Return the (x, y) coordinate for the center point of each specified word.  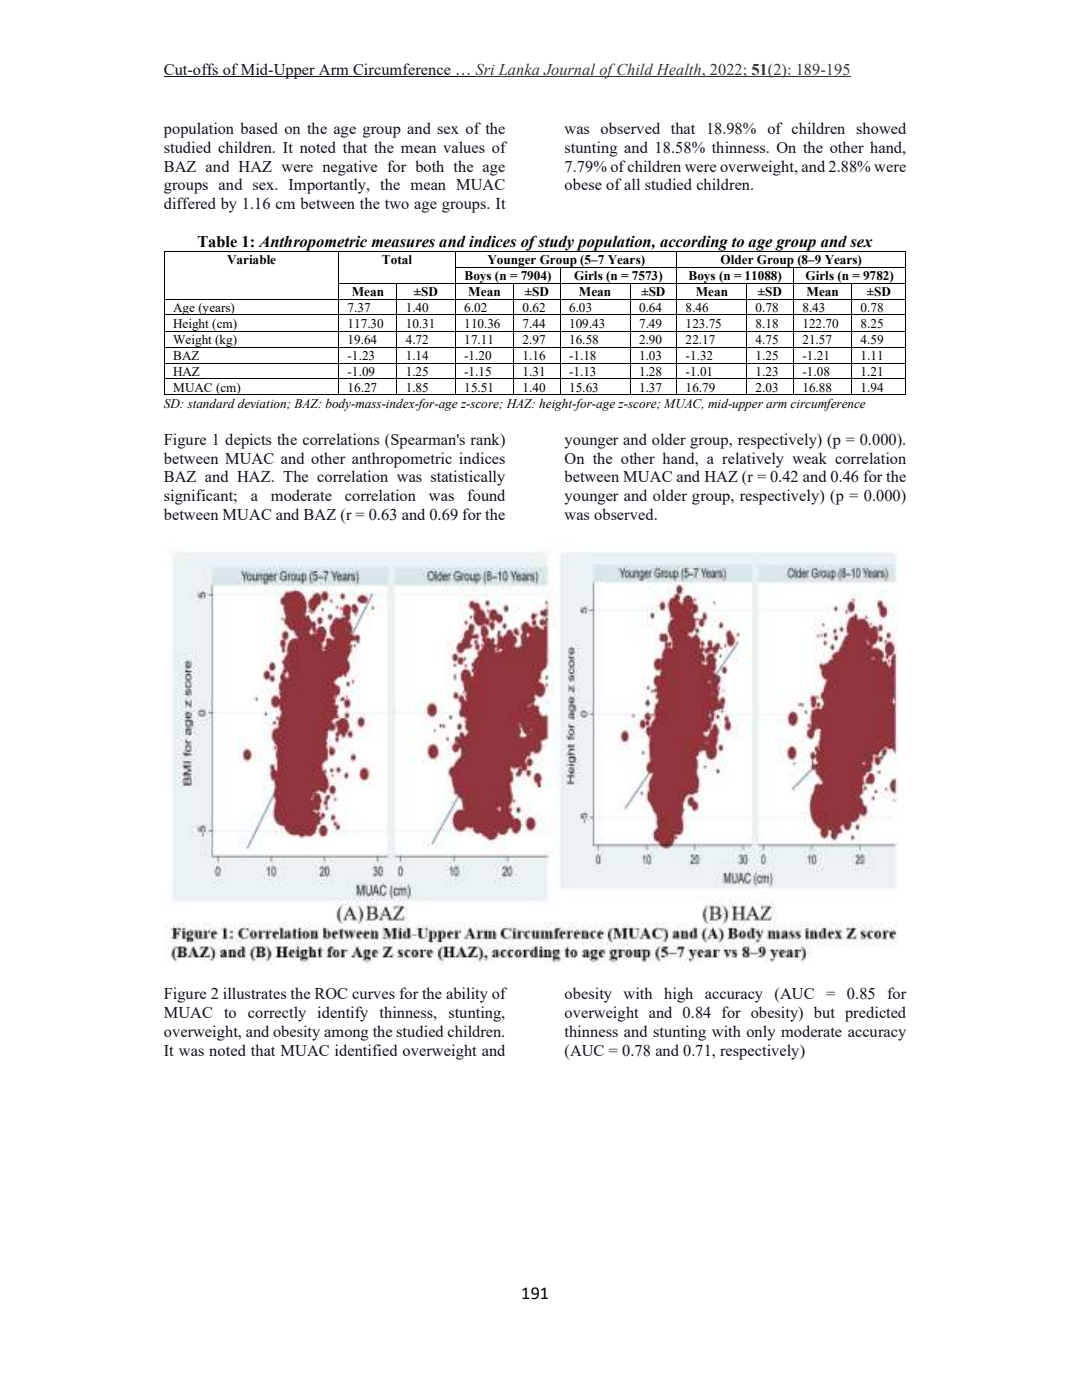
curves (373, 995)
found (486, 495)
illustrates (254, 993)
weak (809, 458)
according (694, 244)
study (556, 243)
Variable (251, 259)
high (678, 995)
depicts (248, 441)
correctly (277, 1014)
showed (881, 128)
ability (467, 995)
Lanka (519, 70)
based (259, 128)
